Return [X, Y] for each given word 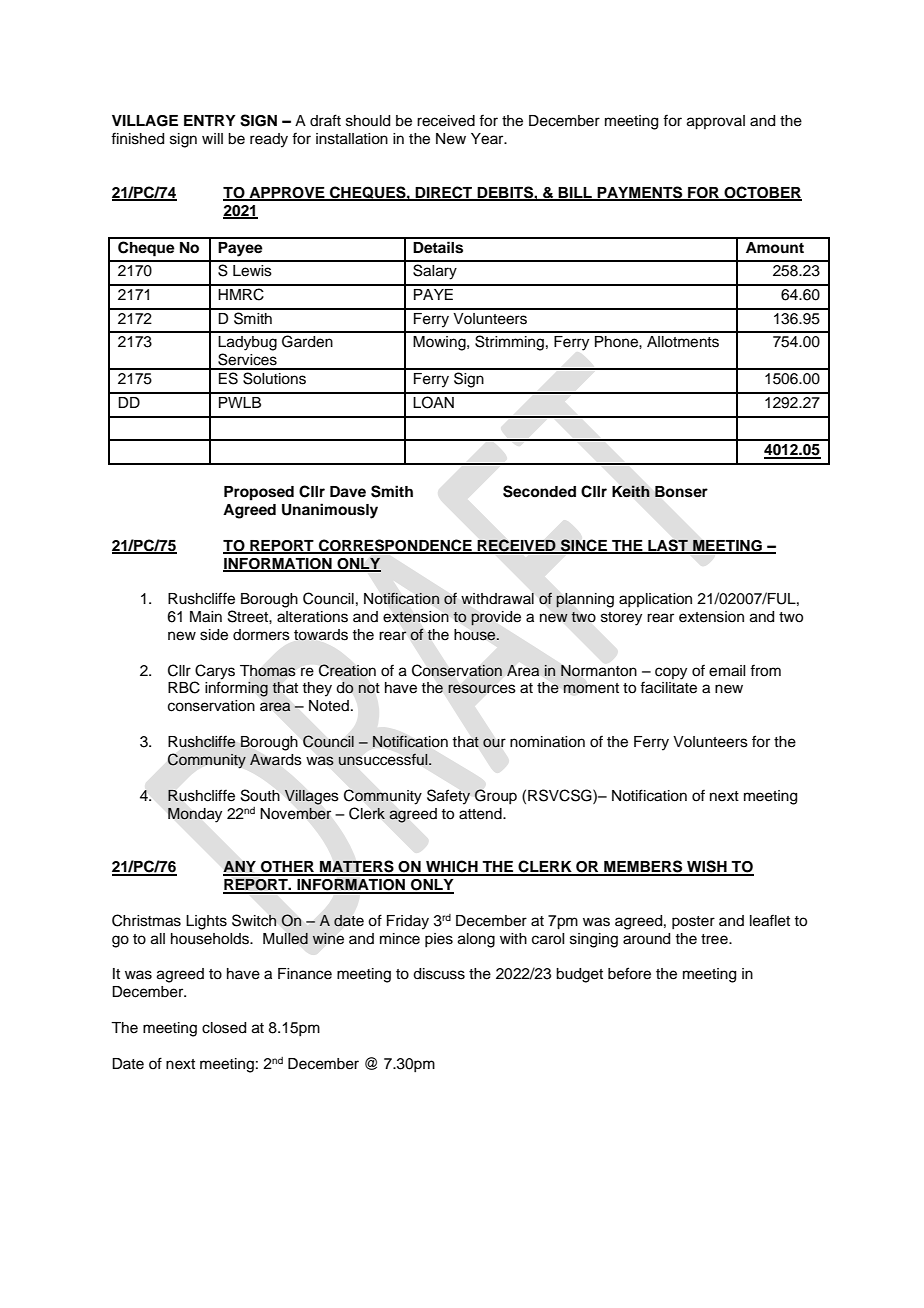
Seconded [539, 491]
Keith [631, 491]
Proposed [259, 493]
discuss [439, 974]
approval [716, 122]
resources [481, 689]
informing [236, 689]
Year [488, 139]
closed [224, 1028]
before [629, 973]
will [212, 138]
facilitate [668, 687]
